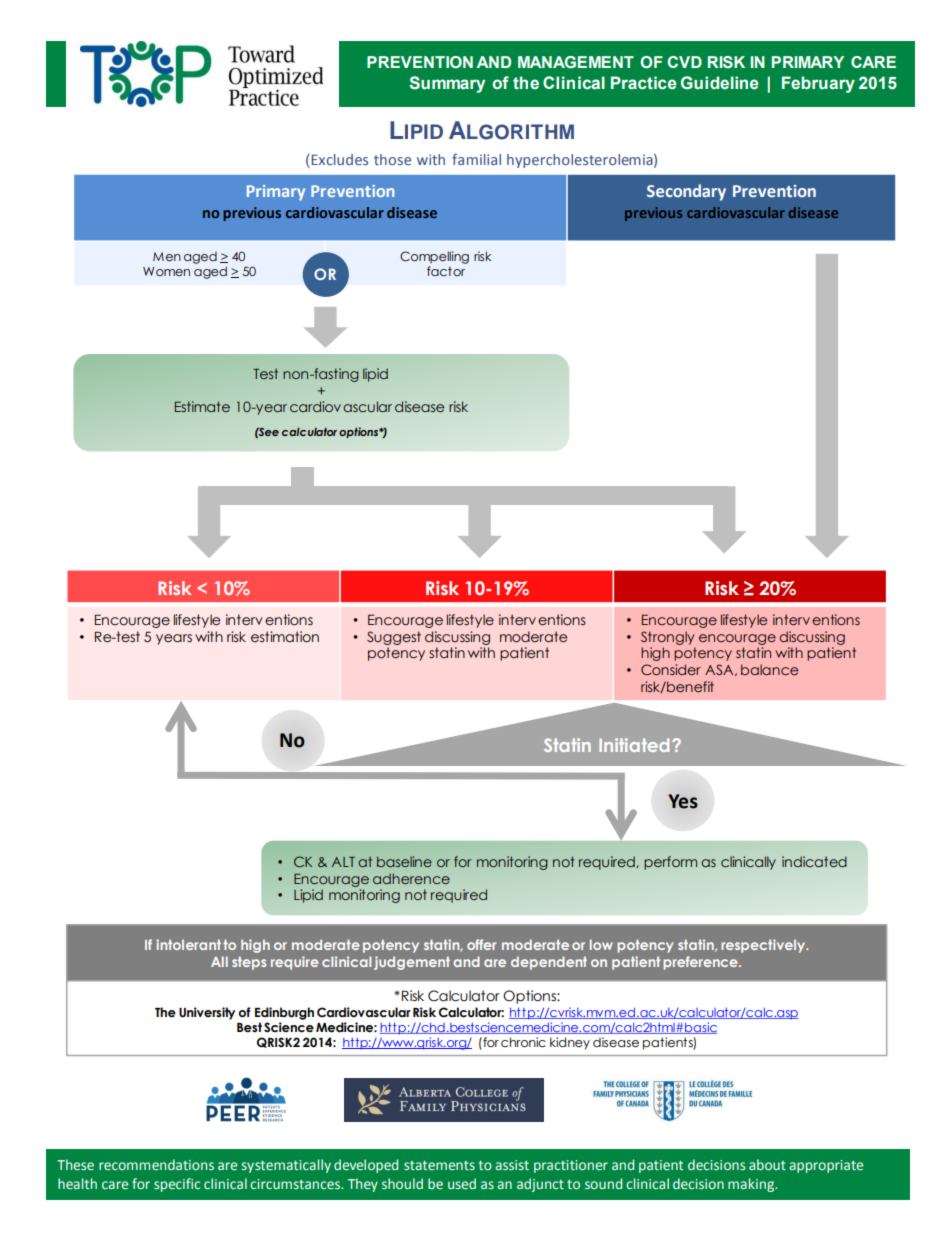 The height and width of the screenshot is (1233, 952). I want to click on Women, so click(166, 271).
